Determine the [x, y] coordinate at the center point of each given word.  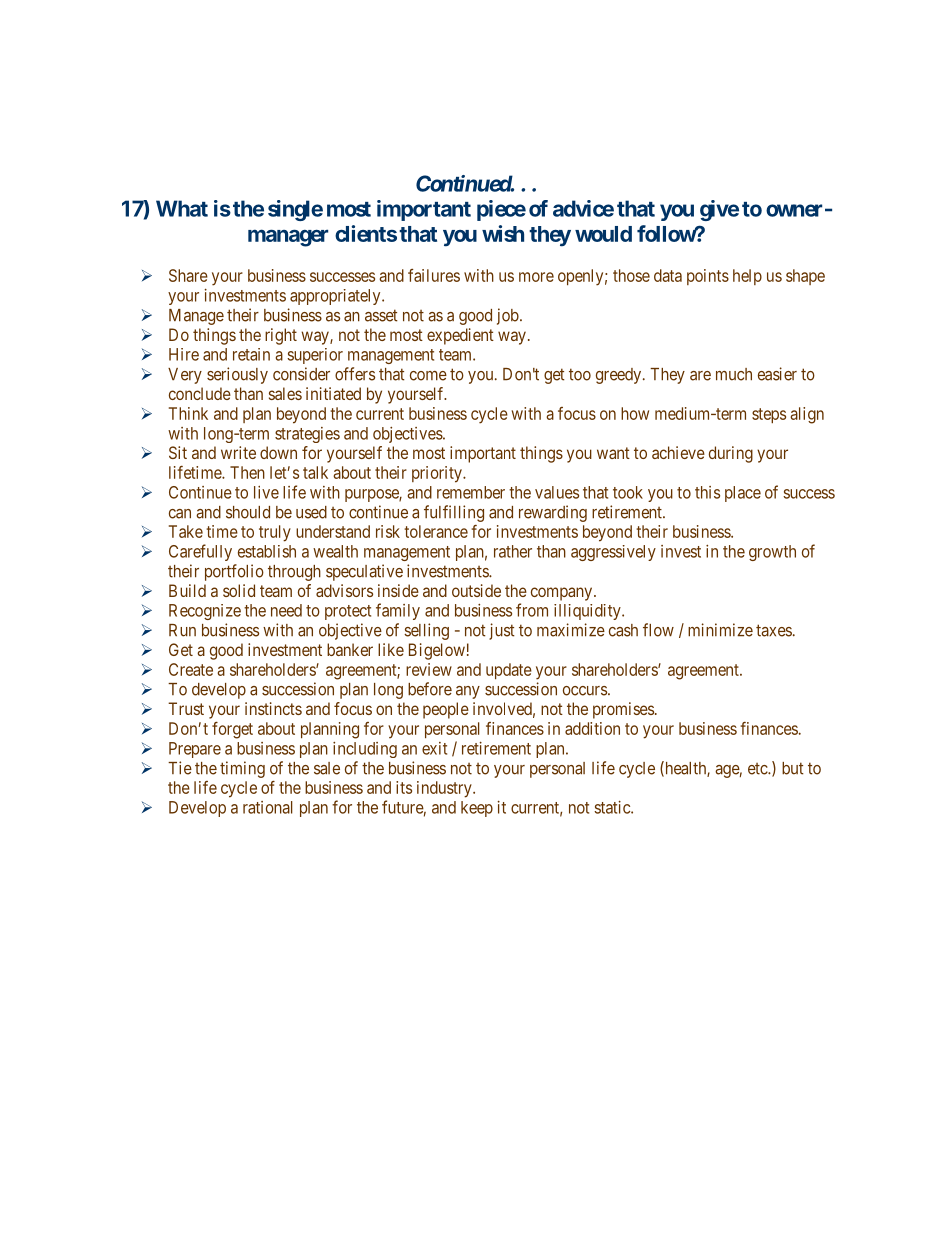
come [428, 376]
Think [188, 413]
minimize [720, 630]
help [747, 277]
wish [503, 233]
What [182, 208]
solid [239, 590]
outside [476, 590]
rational [268, 807]
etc [758, 769]
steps [769, 415]
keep [477, 809]
